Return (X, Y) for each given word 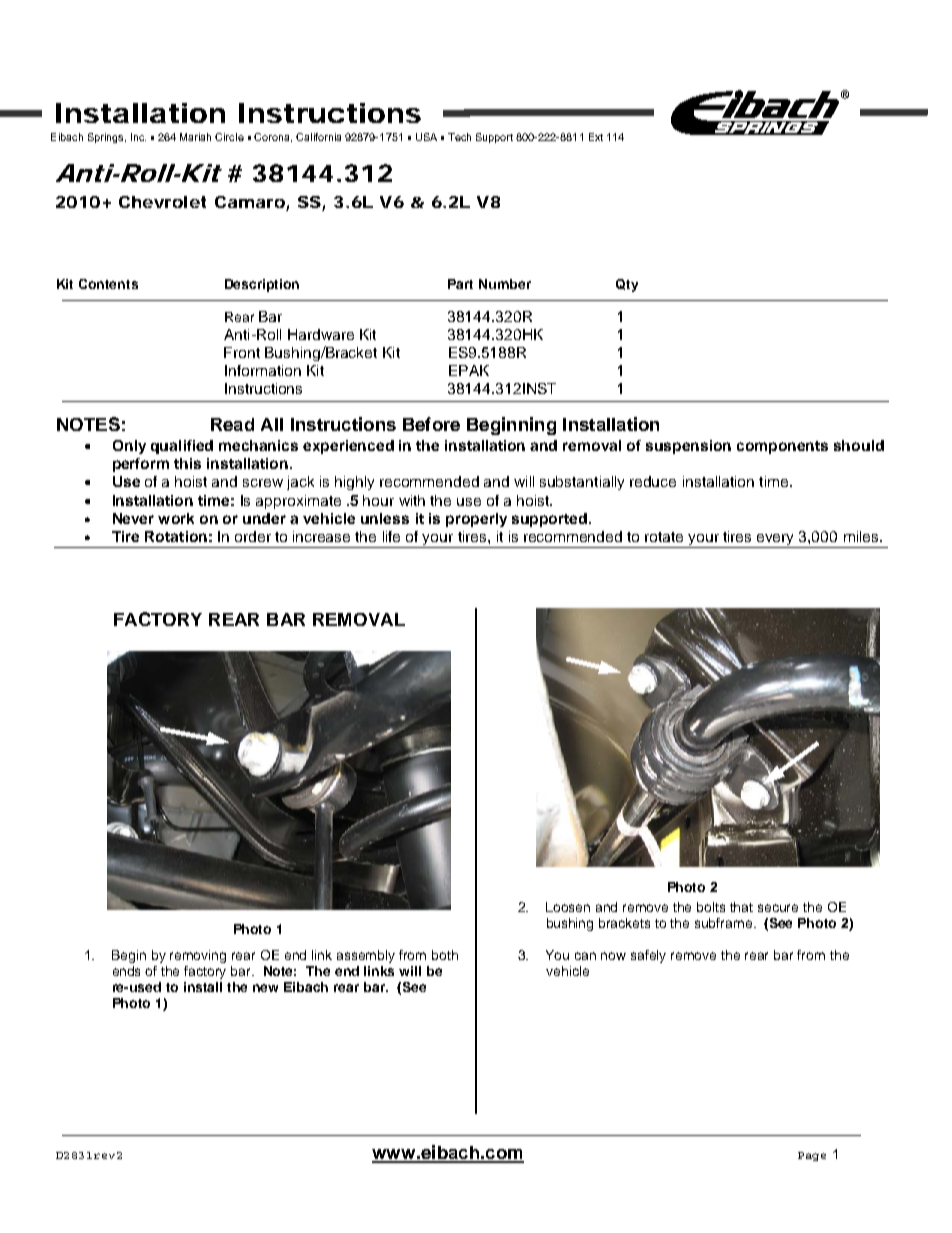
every (776, 541)
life (391, 536)
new (265, 988)
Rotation (176, 536)
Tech (459, 137)
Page (812, 1156)
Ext (596, 137)
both (445, 955)
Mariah (195, 137)
